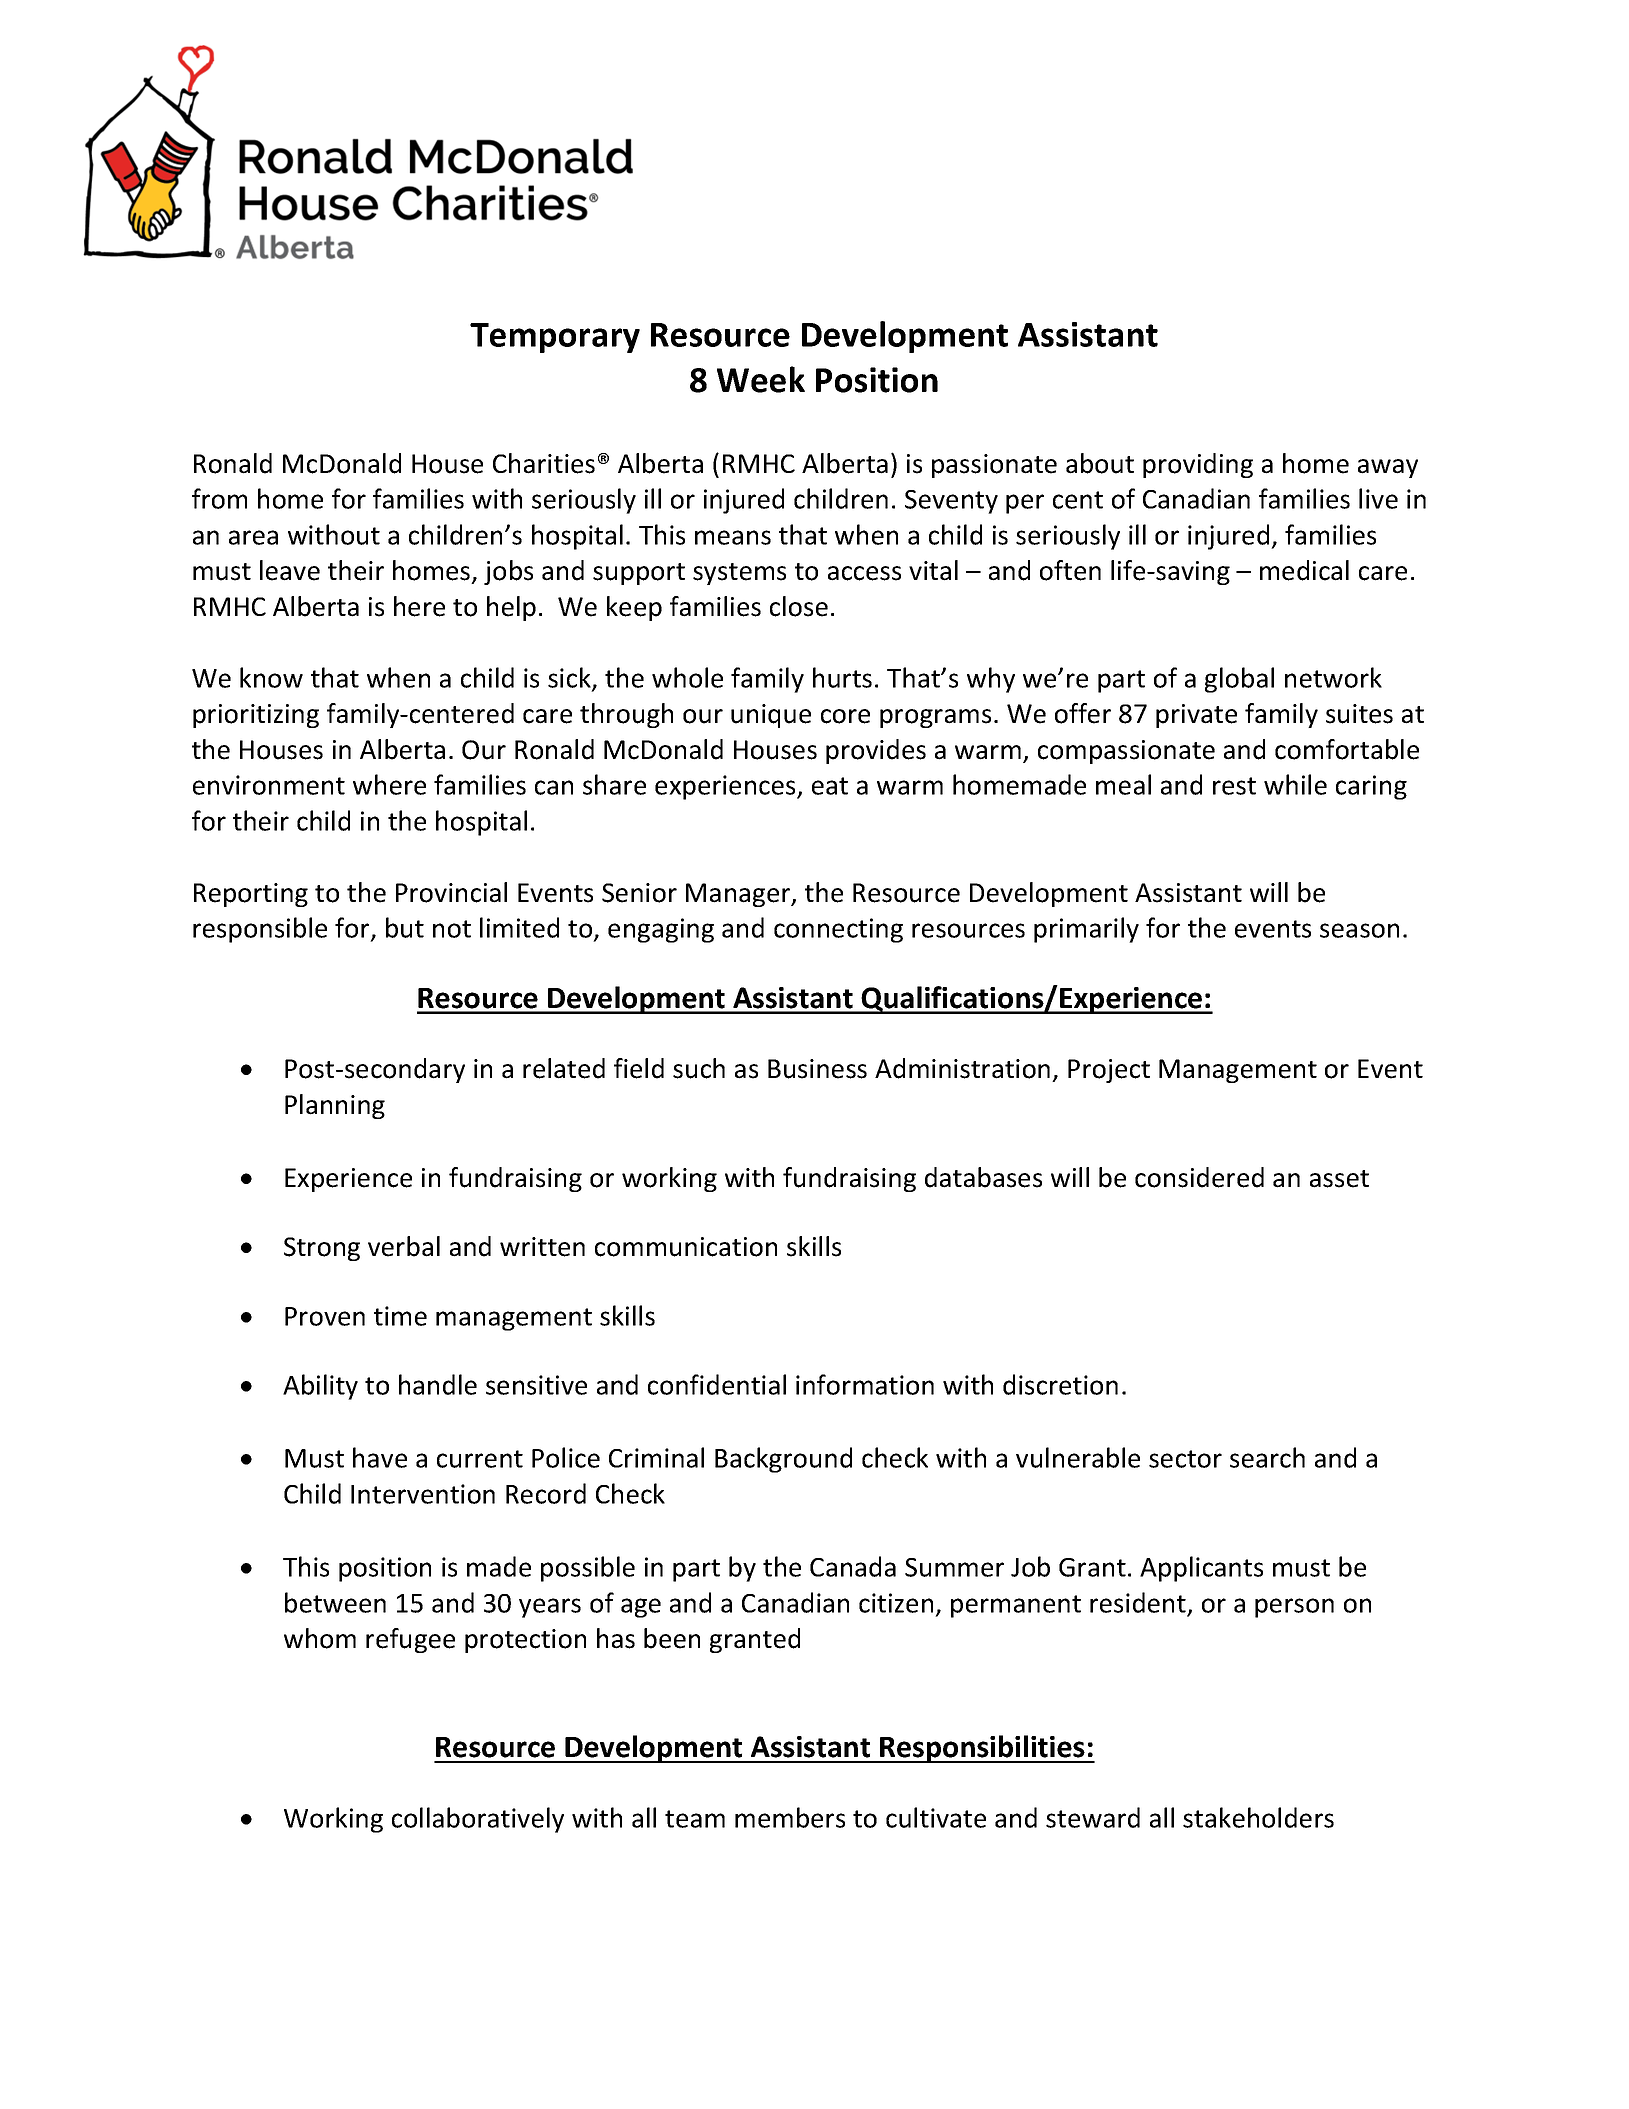 Image resolution: width=1629 pixels, height=2109 pixels. I want to click on Provincial, so click(451, 892).
